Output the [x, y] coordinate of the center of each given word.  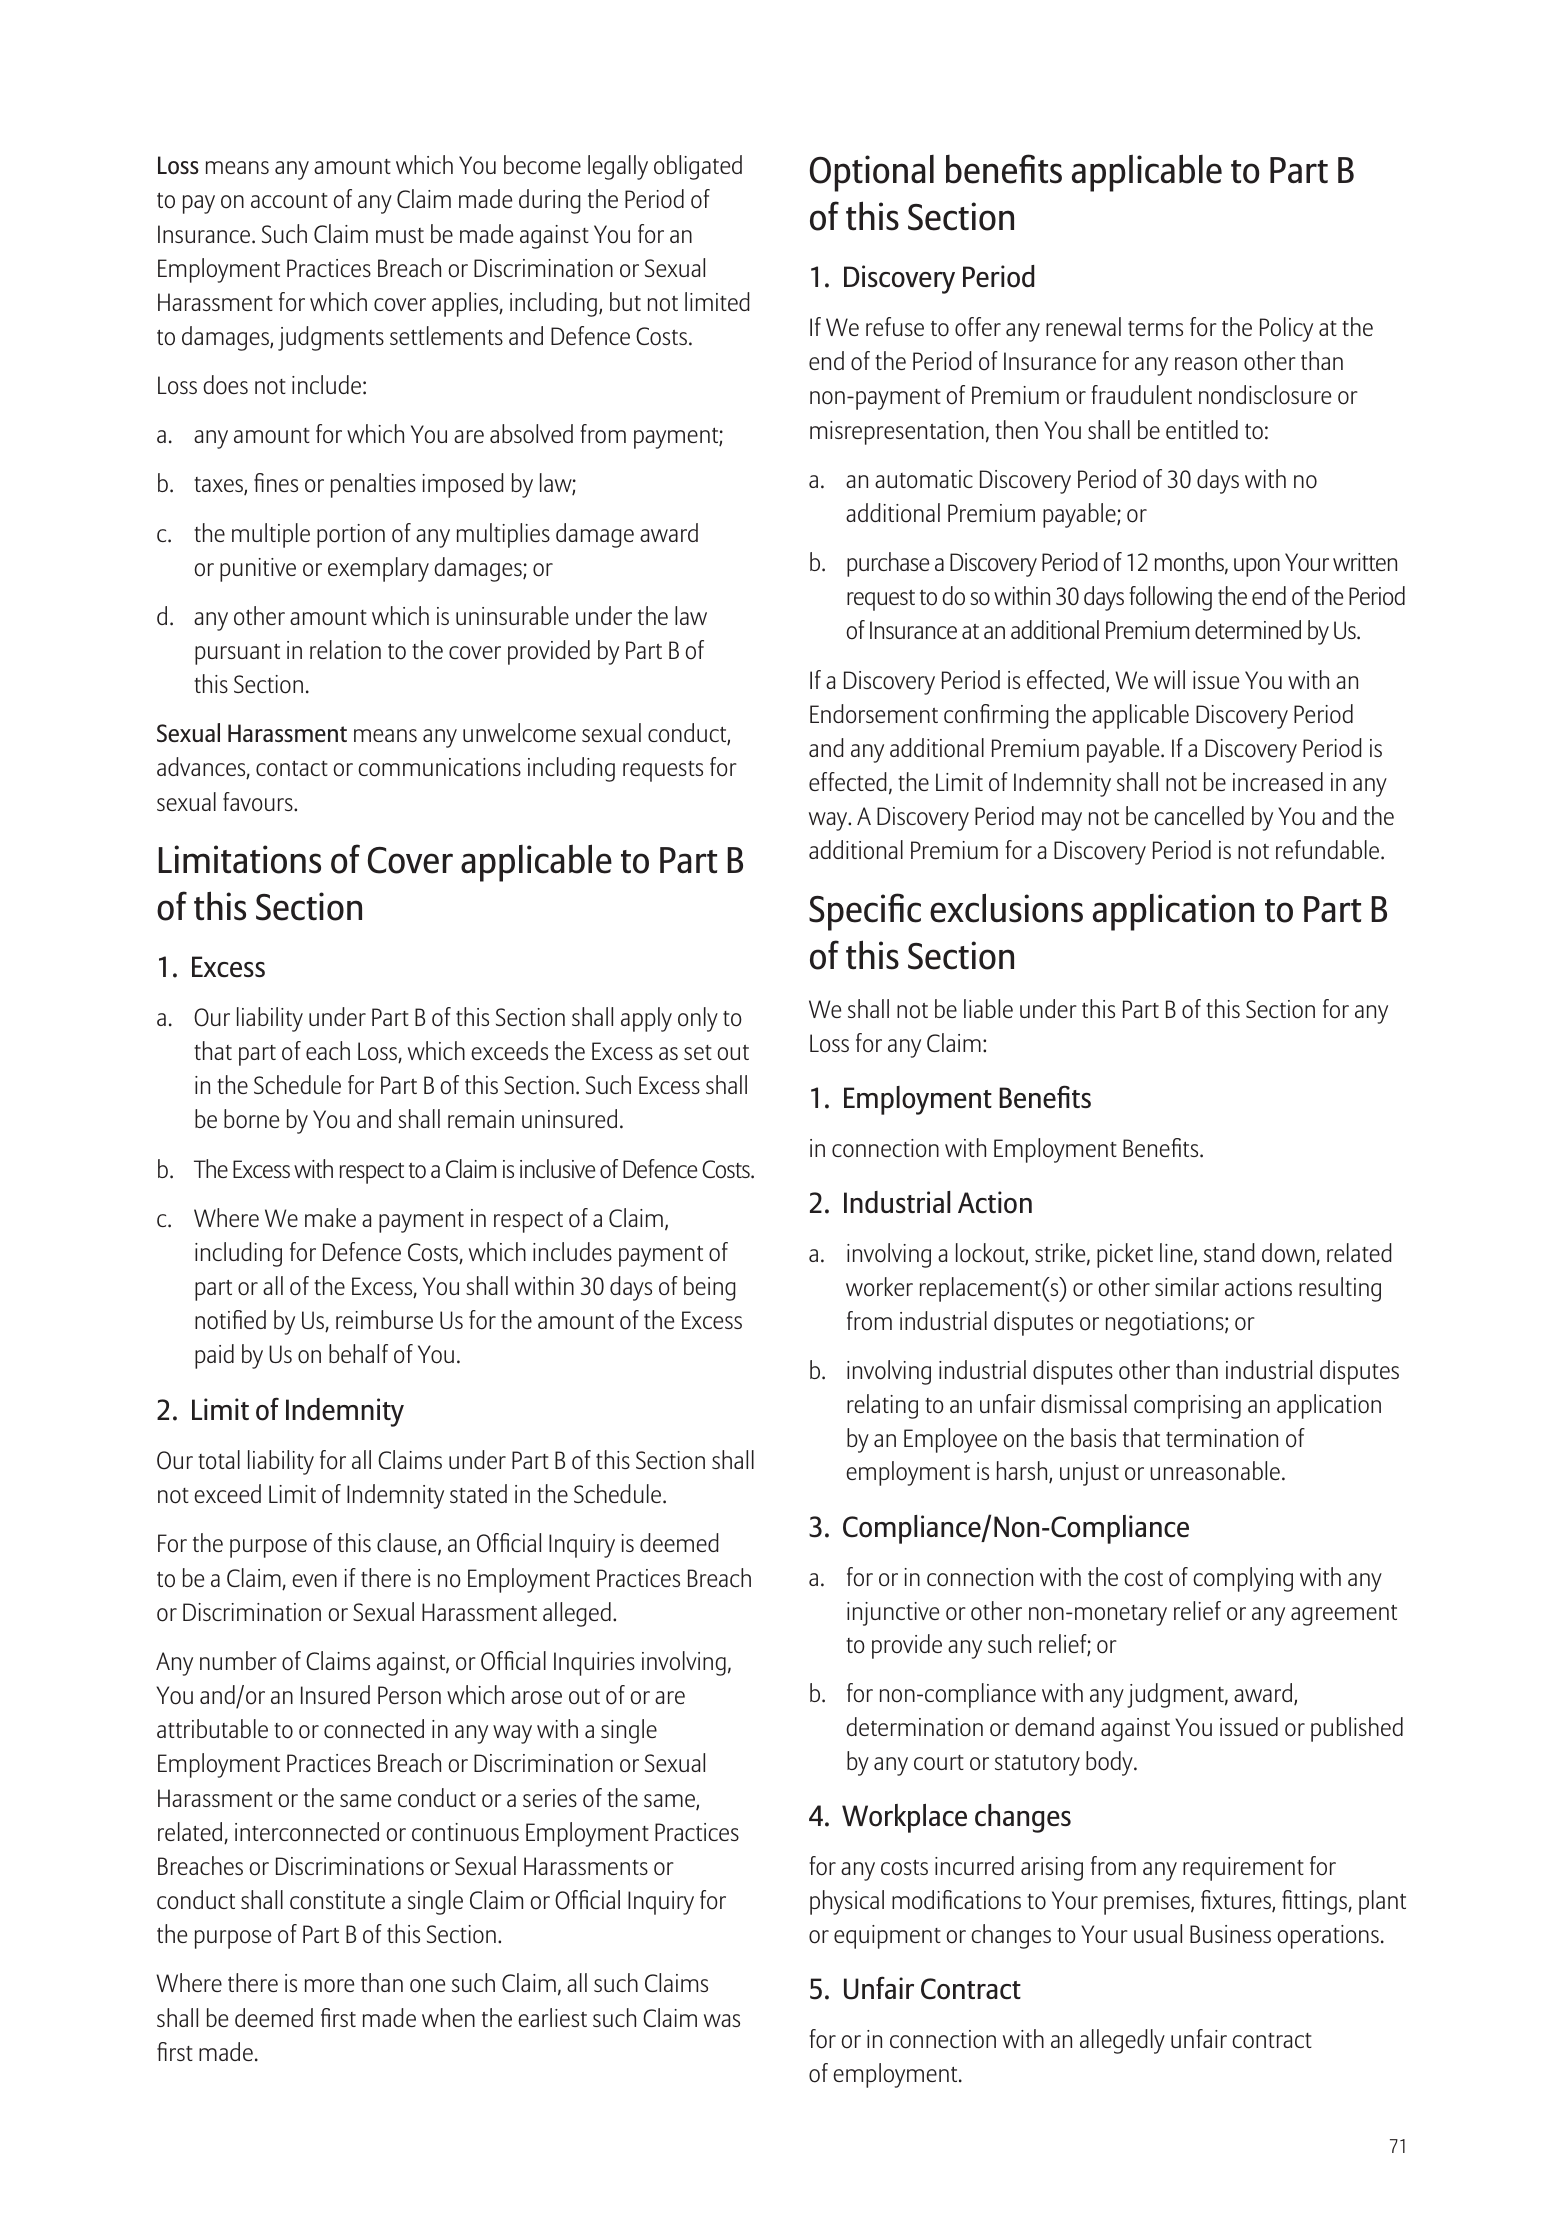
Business [1230, 1934]
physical [847, 1902]
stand [1229, 1252]
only [698, 1019]
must [400, 235]
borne [251, 1119]
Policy [1286, 329]
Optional [872, 173]
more [329, 1986]
